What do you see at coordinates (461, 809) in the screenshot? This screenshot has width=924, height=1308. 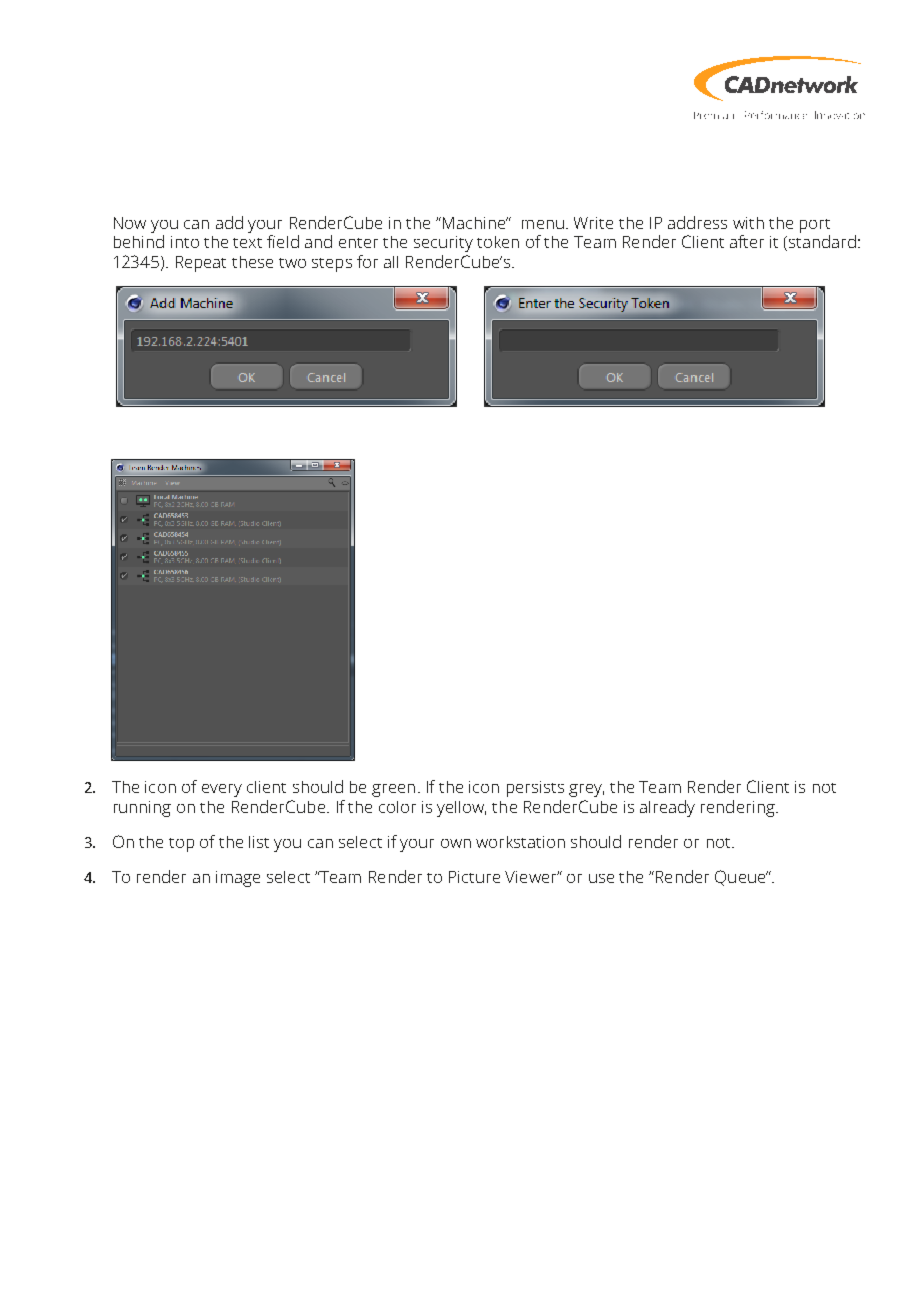 I see `yellow` at bounding box center [461, 809].
